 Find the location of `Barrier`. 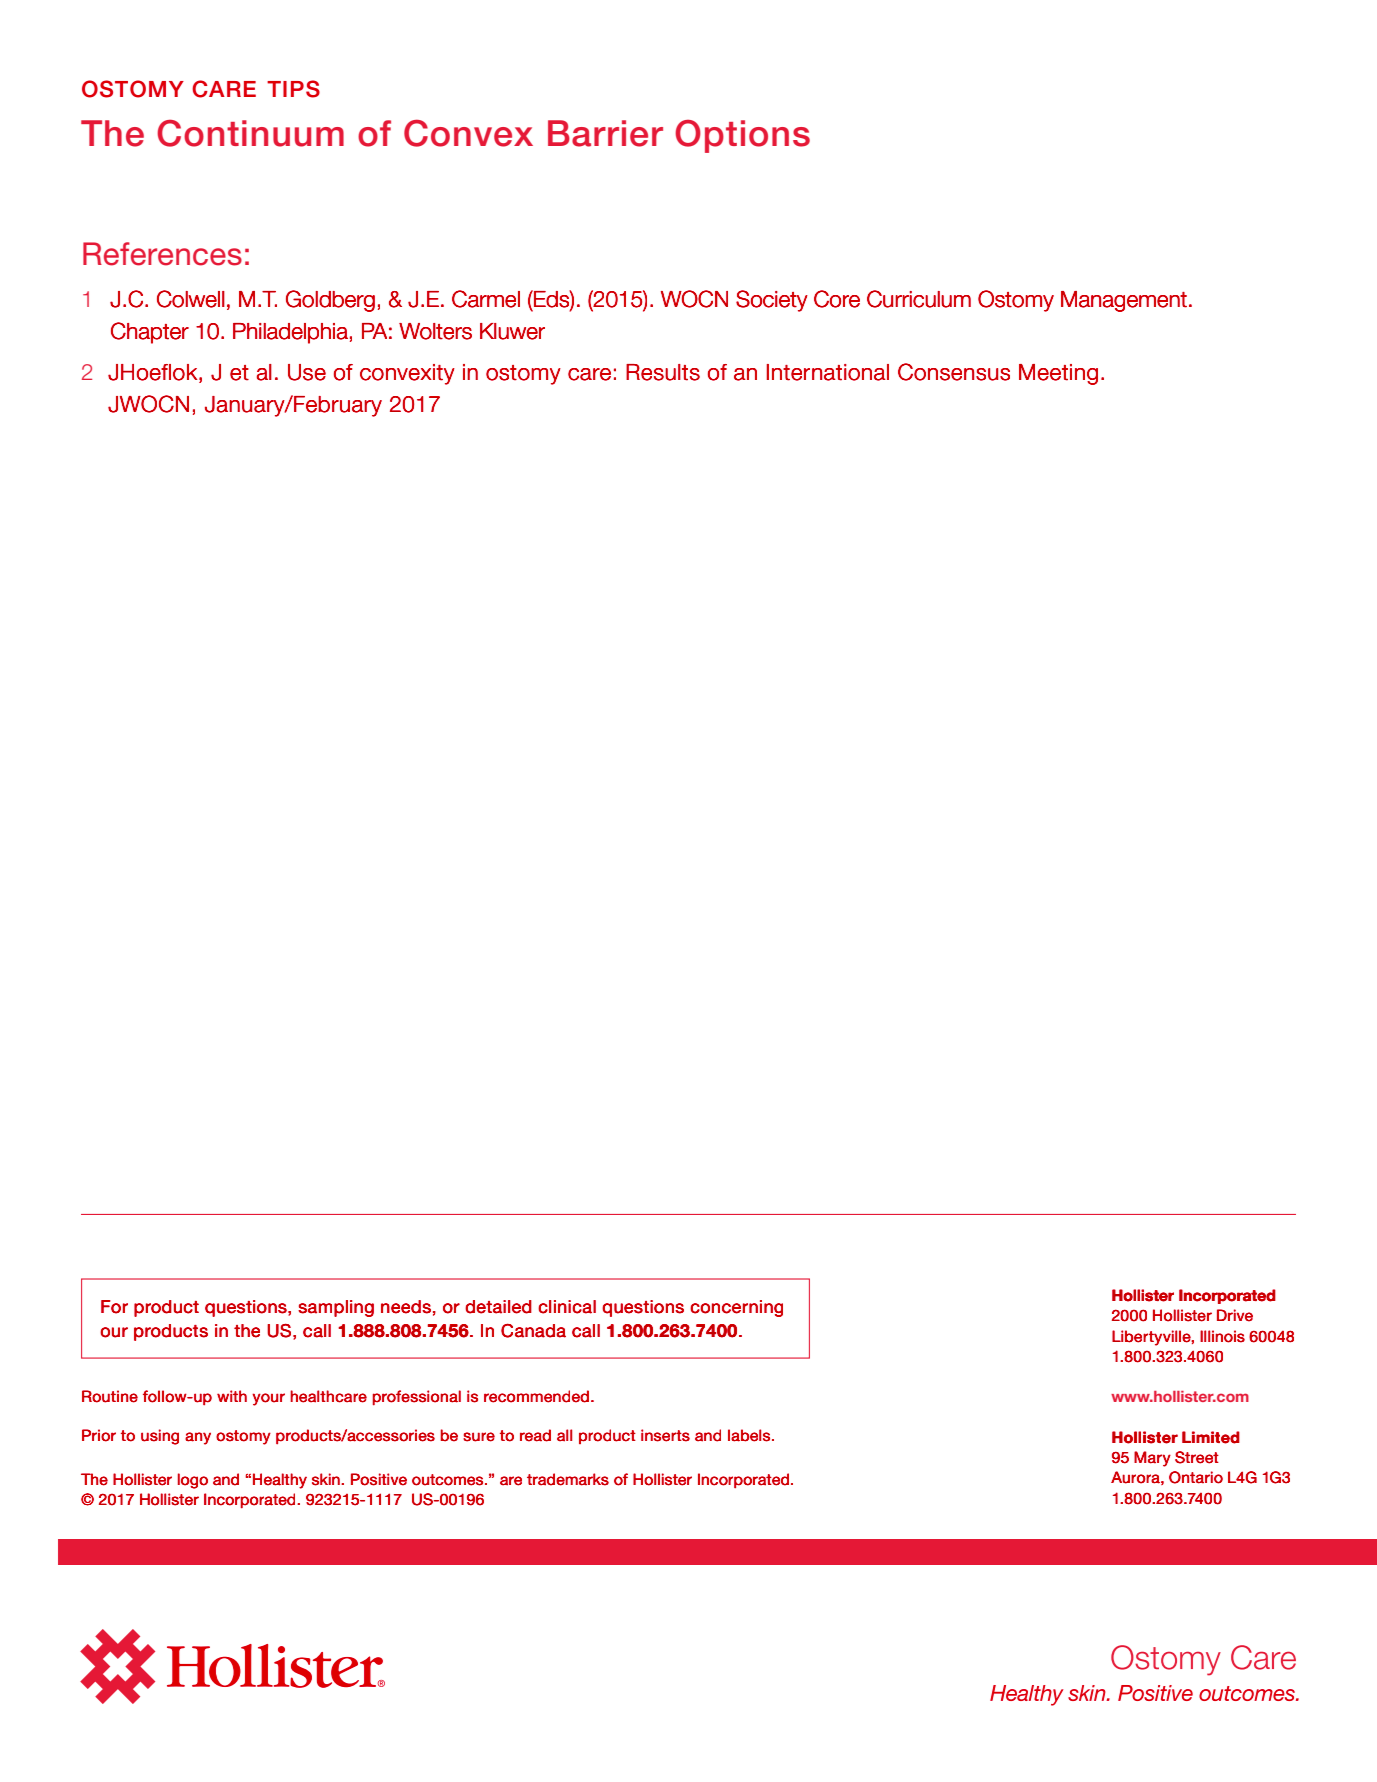

Barrier is located at coordinates (605, 133).
